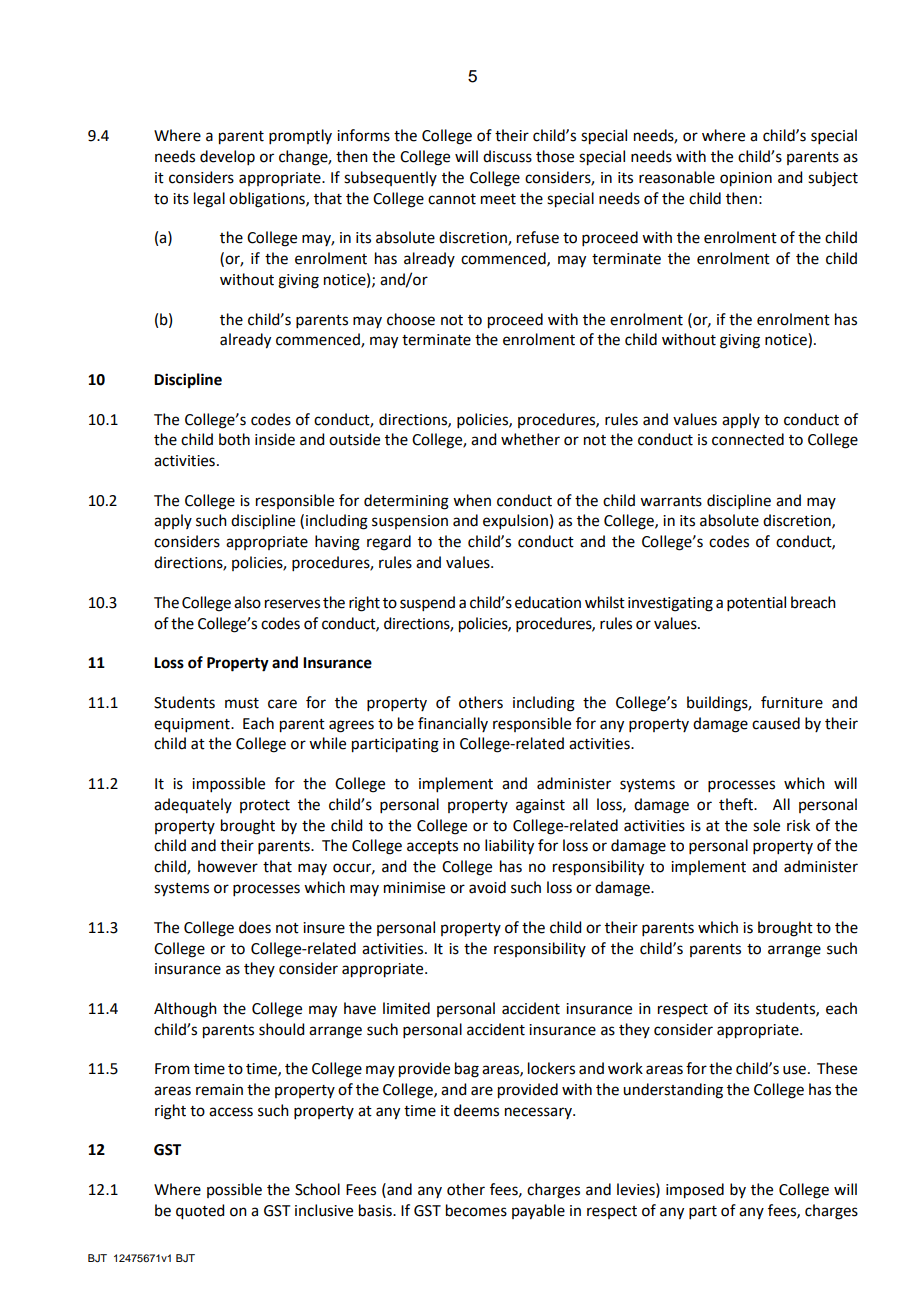 Image resolution: width=924 pixels, height=1308 pixels. What do you see at coordinates (476, 1210) in the screenshot?
I see `becomes` at bounding box center [476, 1210].
